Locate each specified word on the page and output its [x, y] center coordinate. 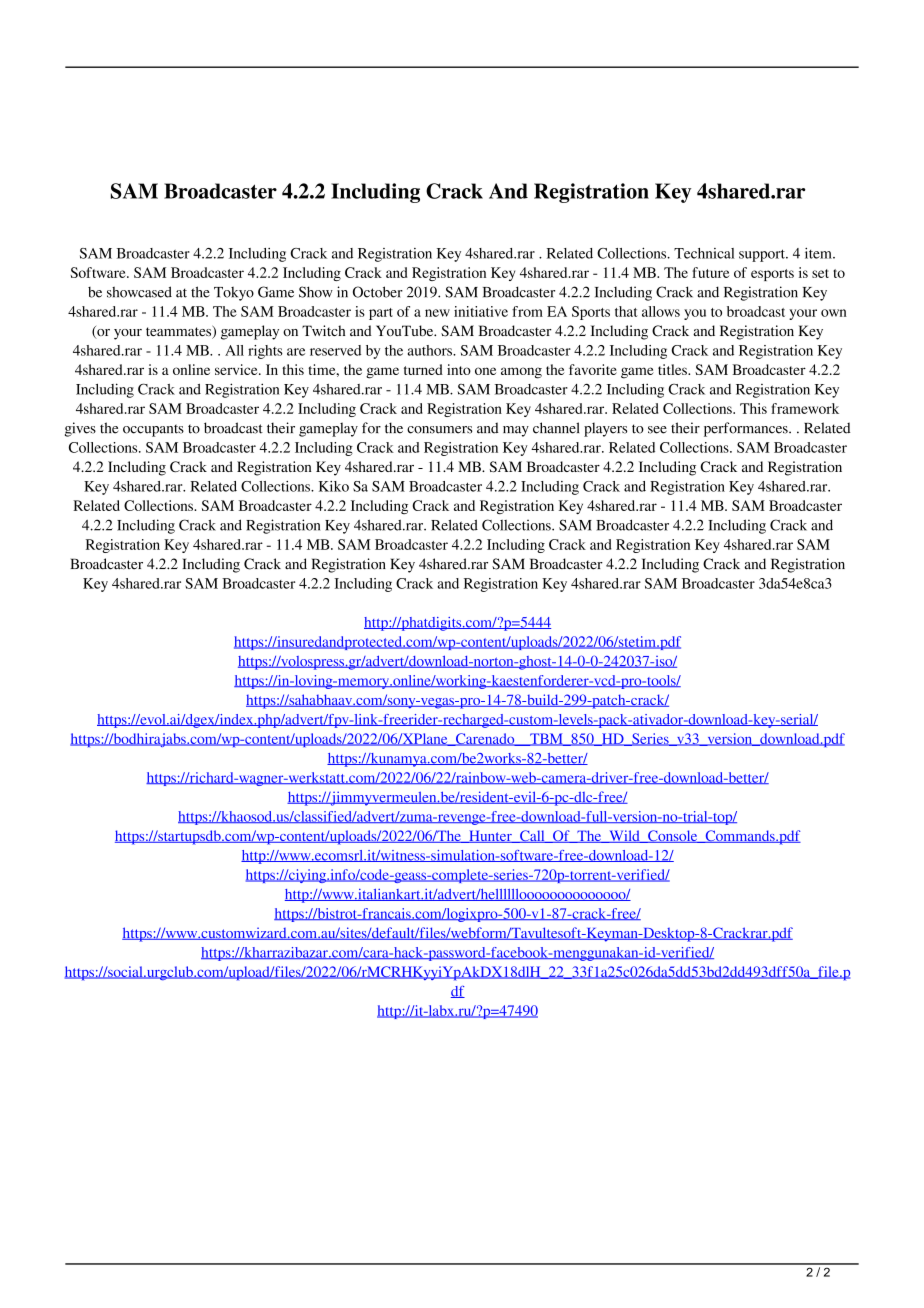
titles [673, 369]
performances [747, 429]
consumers [439, 430]
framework [805, 408]
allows [661, 311]
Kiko [334, 486]
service [237, 369]
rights [265, 352]
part [381, 314]
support [763, 255]
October [378, 292]
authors [431, 350]
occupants [153, 430]
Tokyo [234, 294]
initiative [481, 311]
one [485, 371]
